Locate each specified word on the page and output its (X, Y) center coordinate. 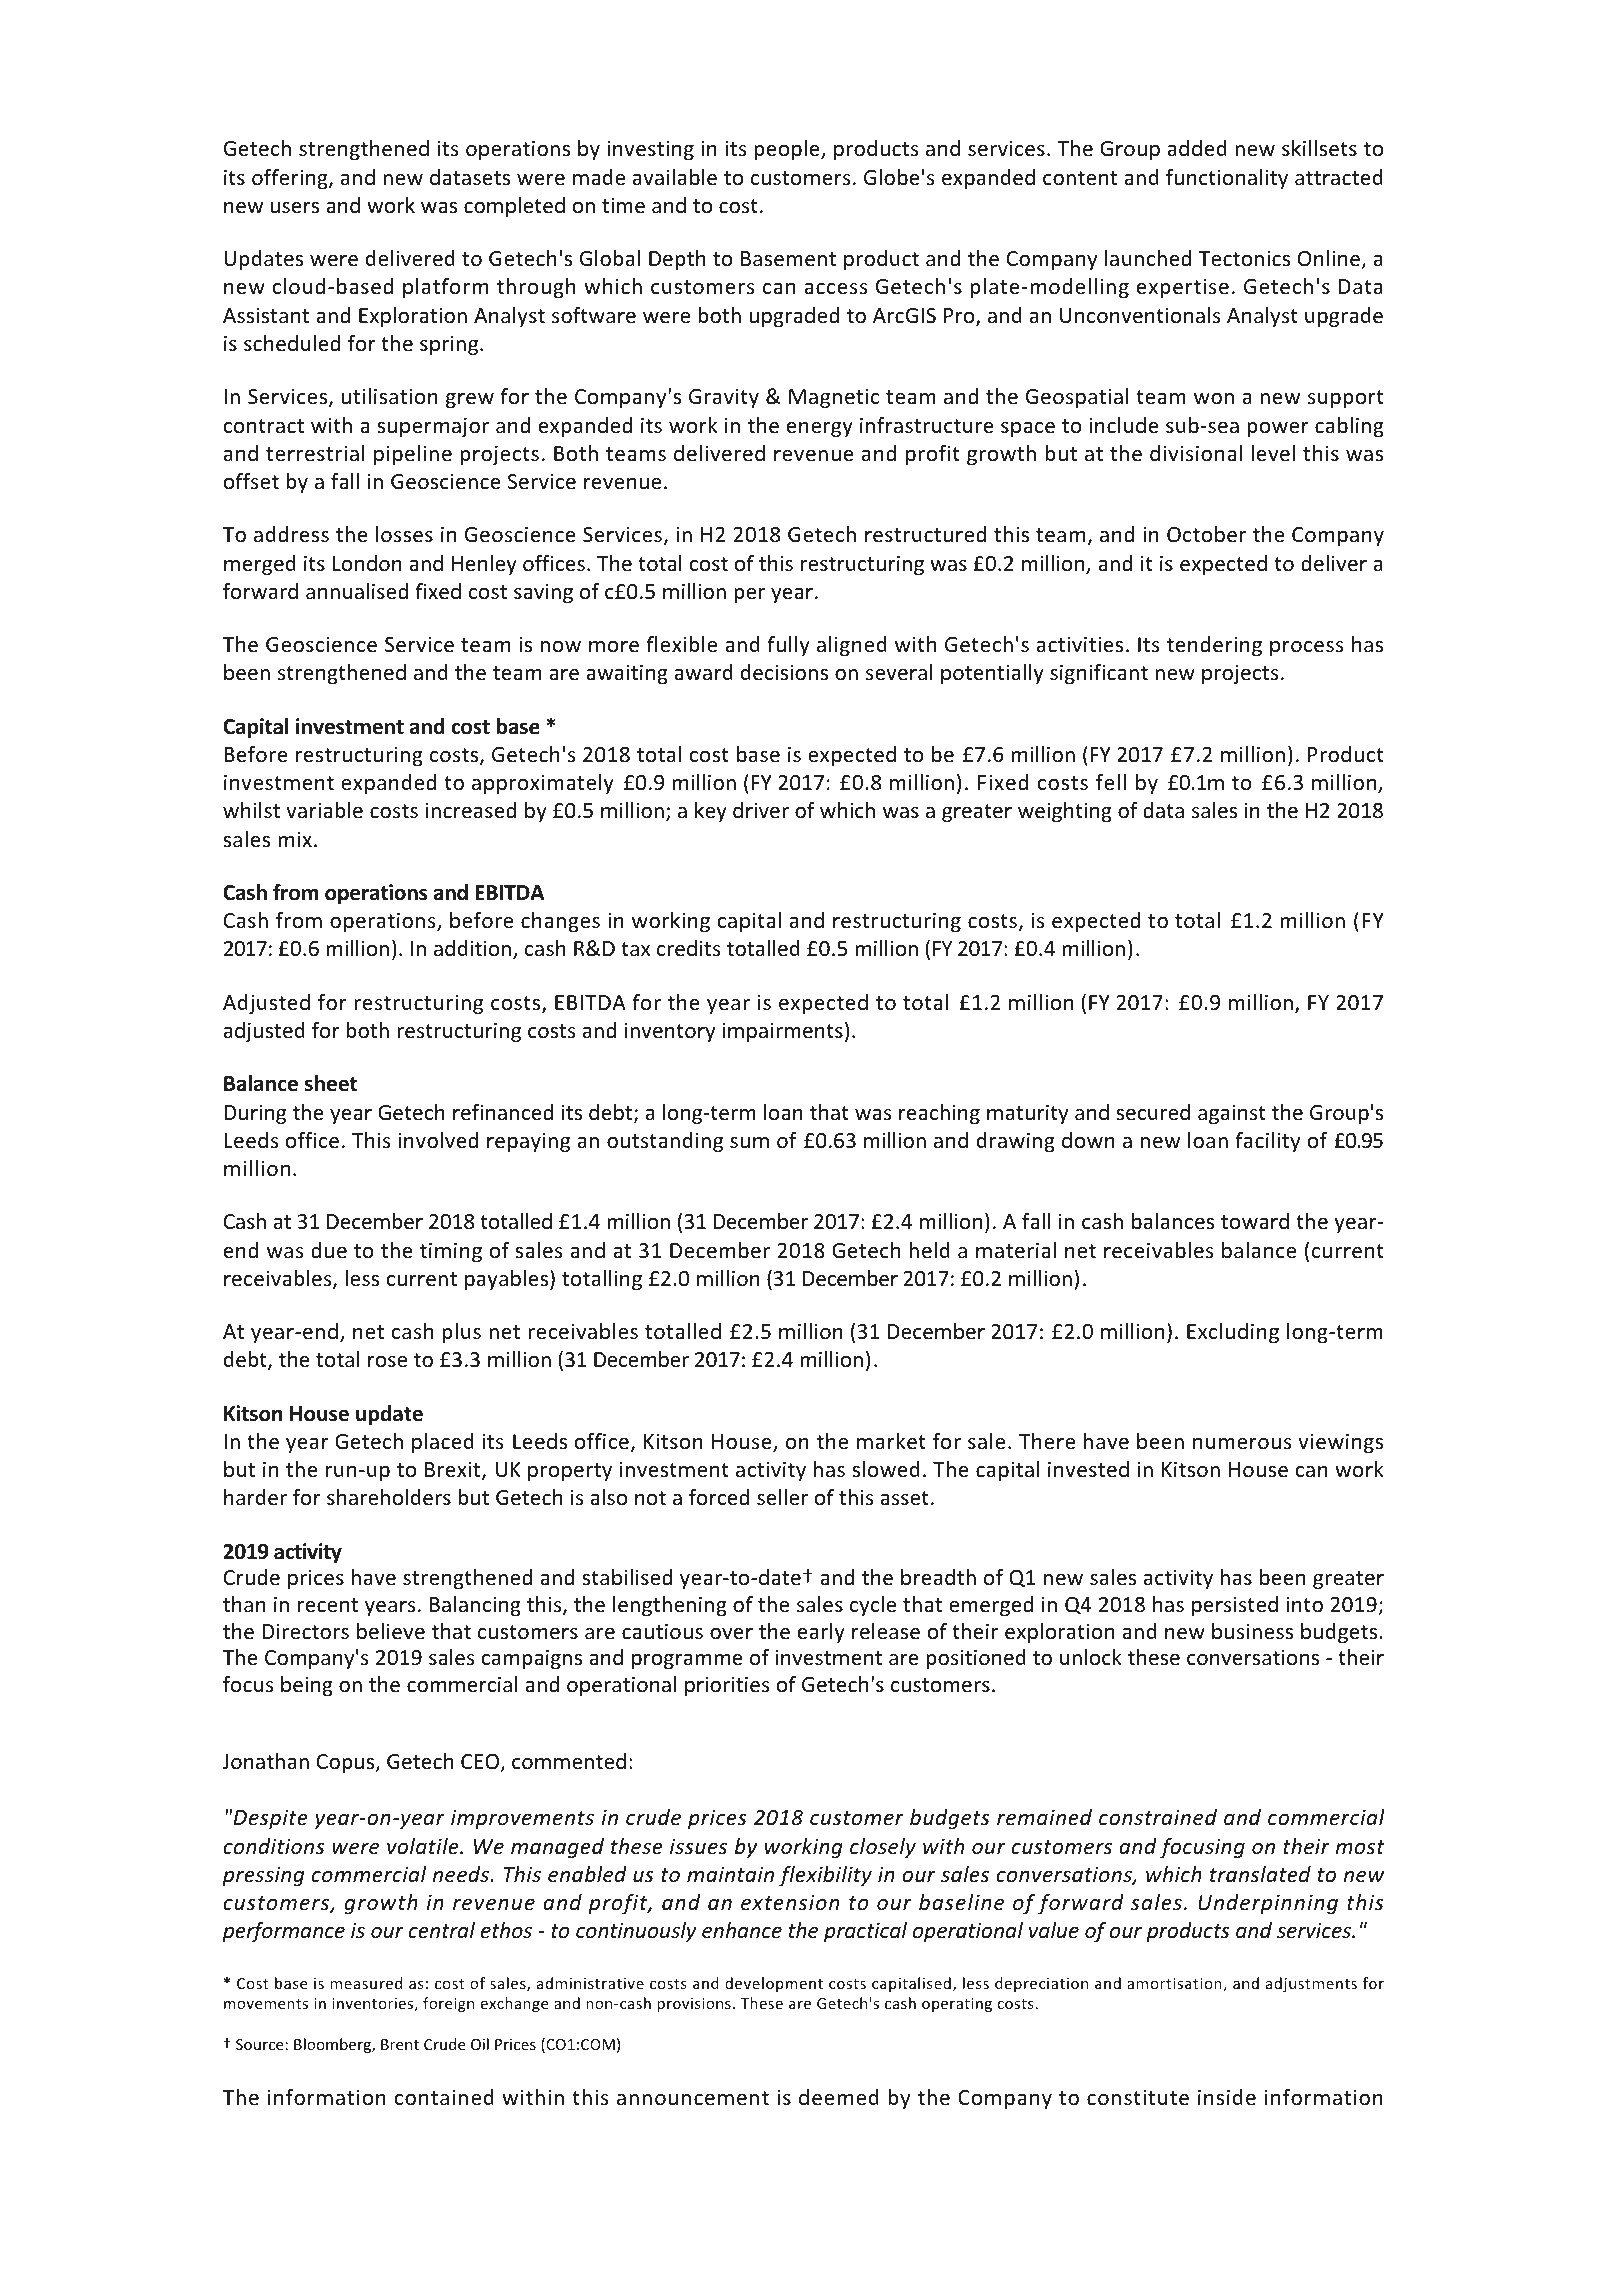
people (788, 150)
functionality (1227, 179)
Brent (400, 2044)
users (294, 208)
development (774, 1984)
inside (1227, 2097)
